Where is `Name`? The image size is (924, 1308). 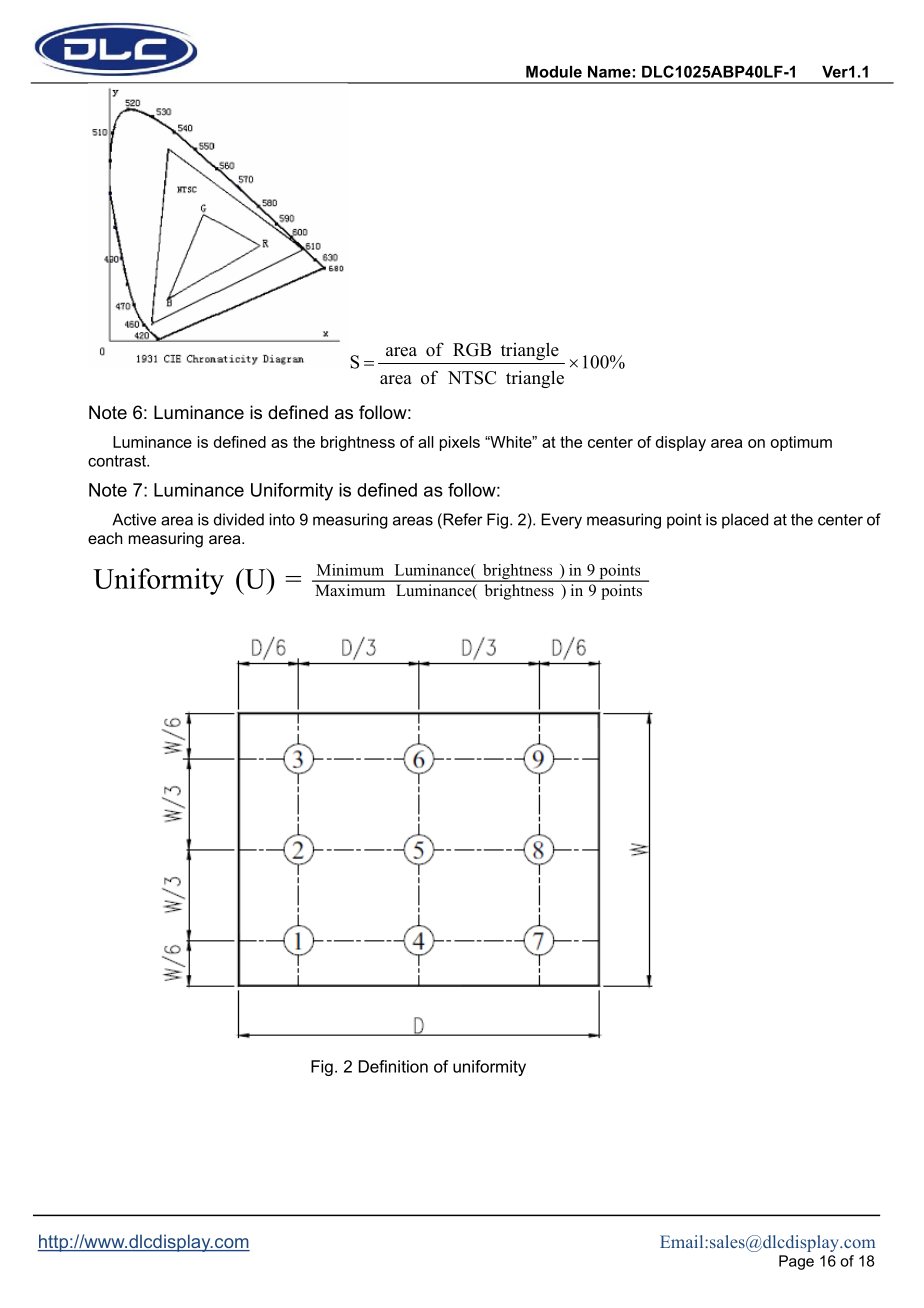 Name is located at coordinates (609, 72).
